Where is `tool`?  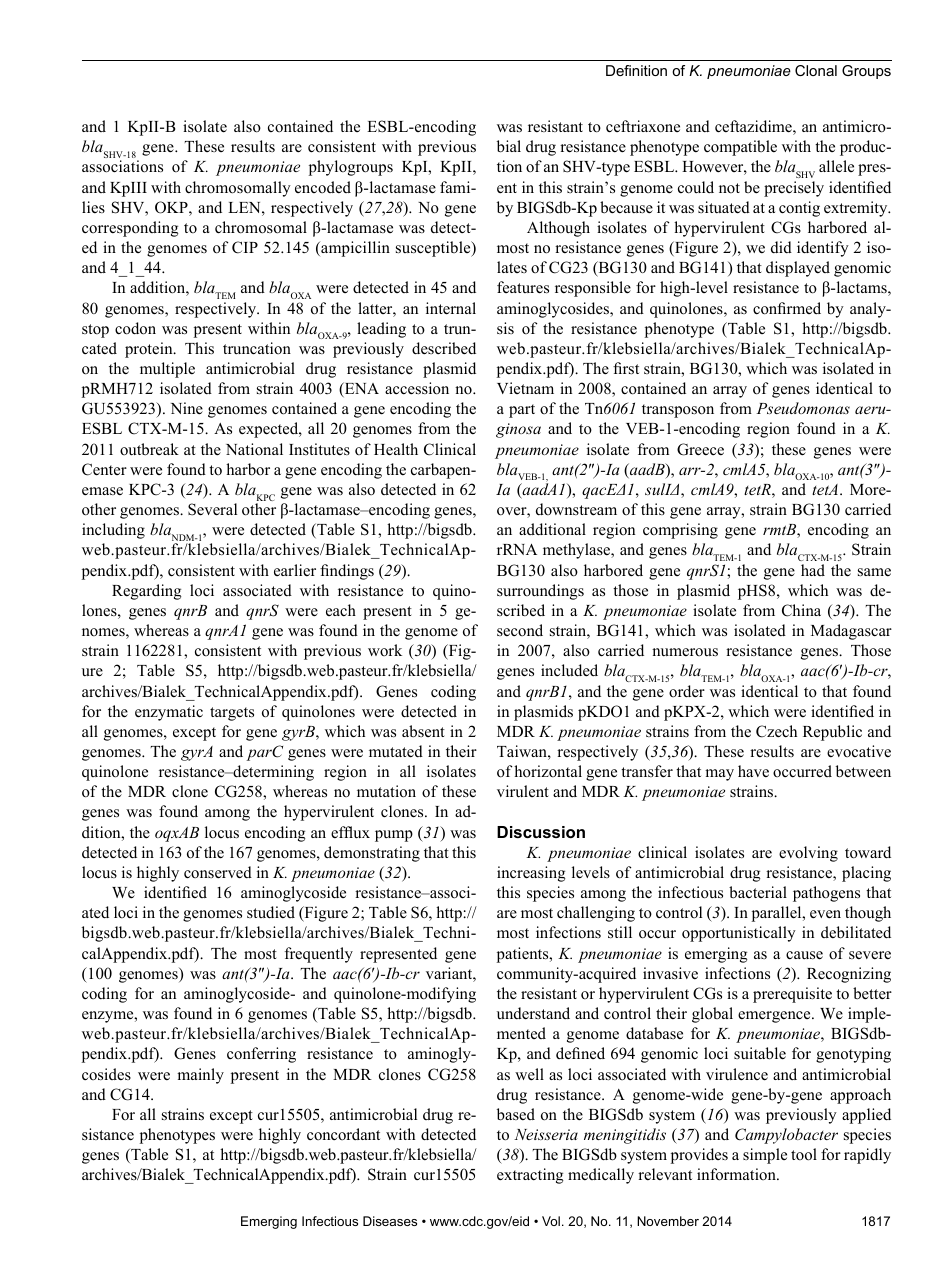
tool is located at coordinates (804, 1154).
